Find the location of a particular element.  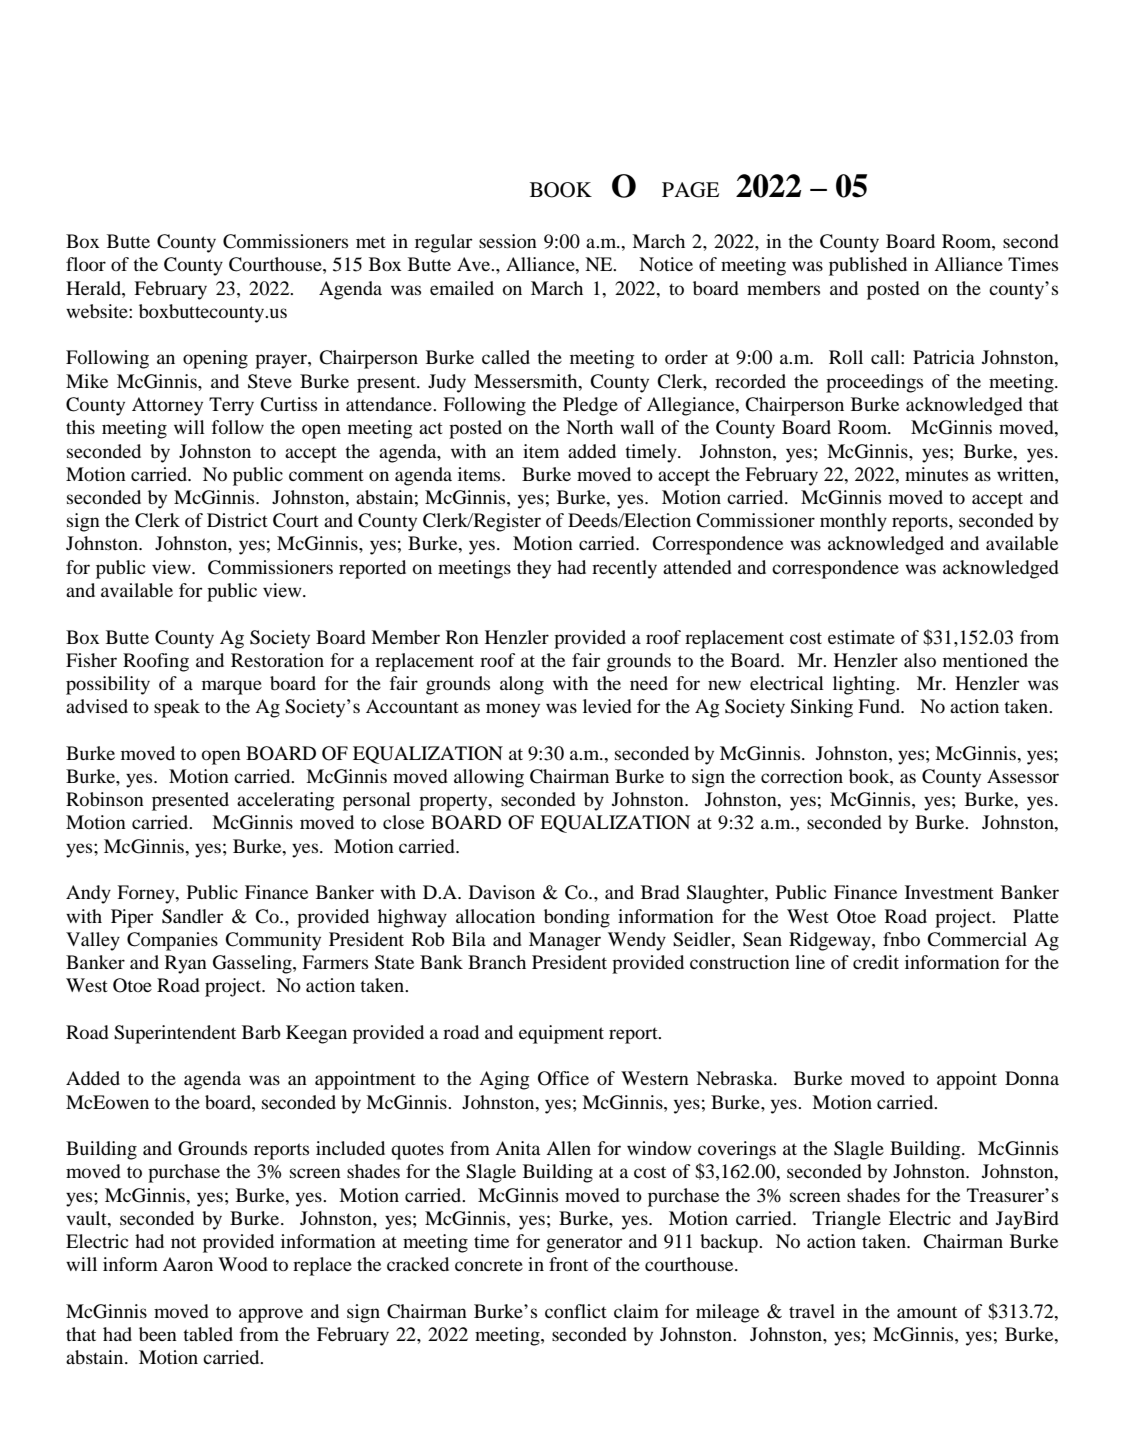

speak is located at coordinates (177, 708).
